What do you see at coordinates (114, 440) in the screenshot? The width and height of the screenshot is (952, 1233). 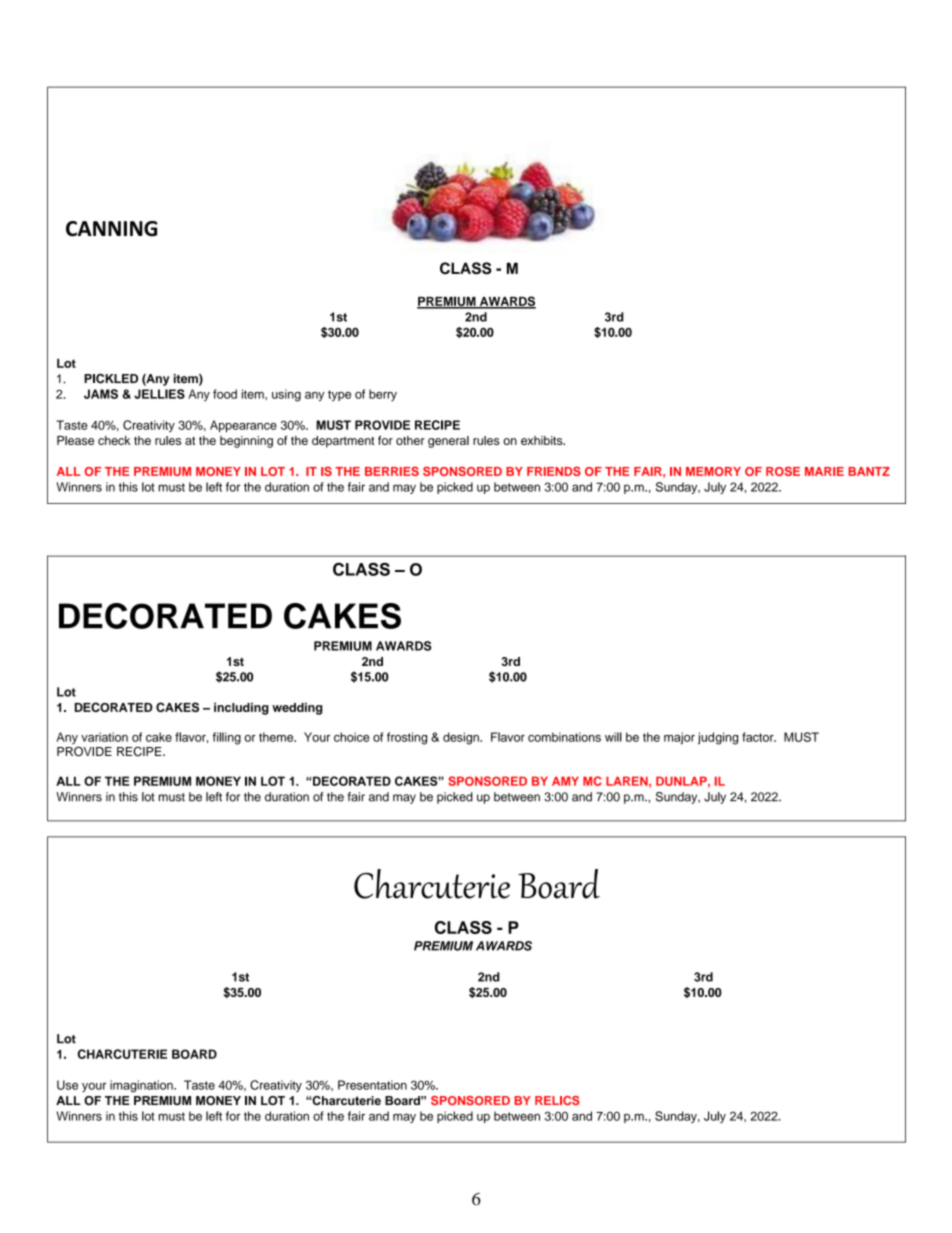 I see `check` at bounding box center [114, 440].
